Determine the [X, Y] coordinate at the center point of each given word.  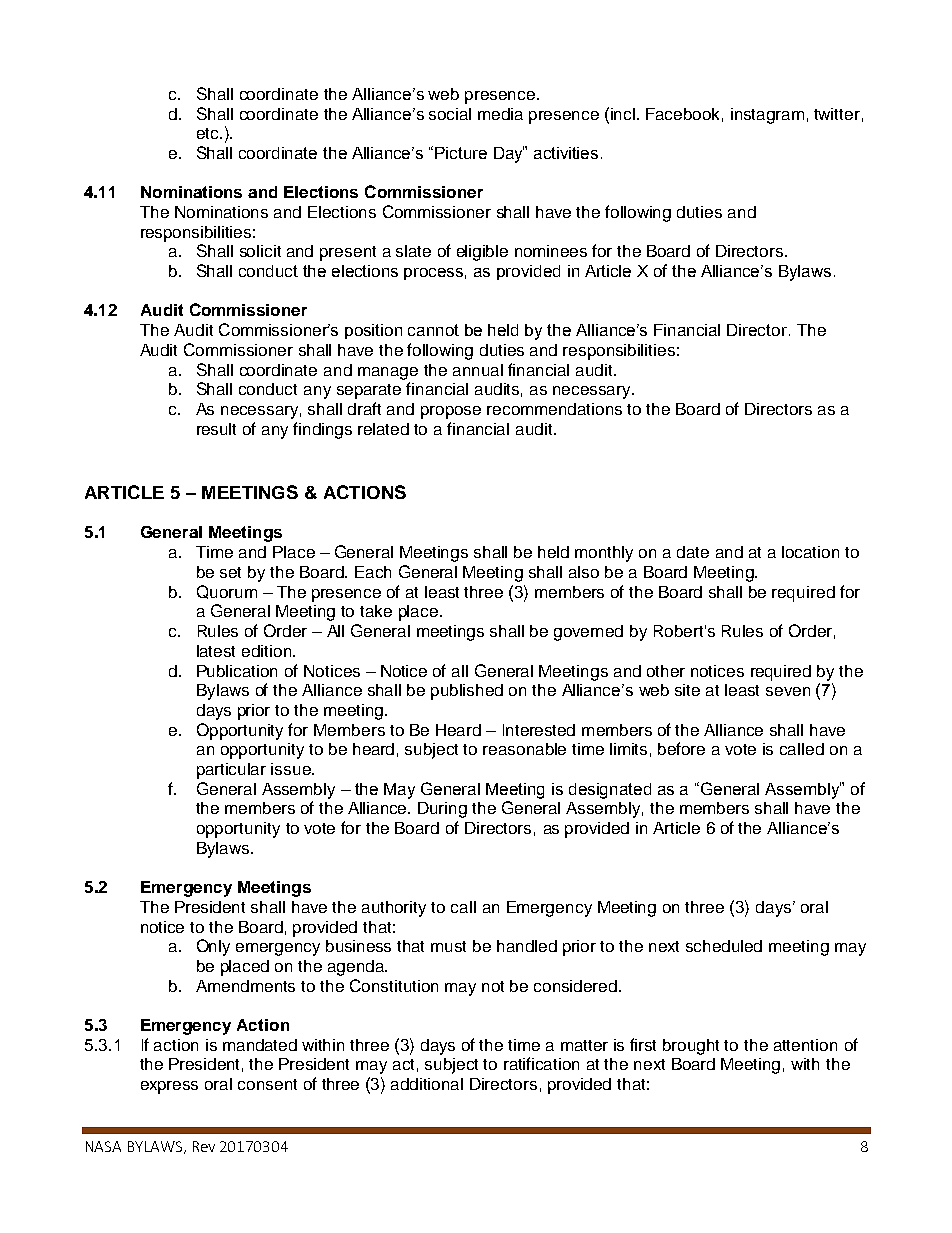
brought [691, 1047]
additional [427, 1084]
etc [209, 133]
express [169, 1087]
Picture [461, 153]
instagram [767, 116]
